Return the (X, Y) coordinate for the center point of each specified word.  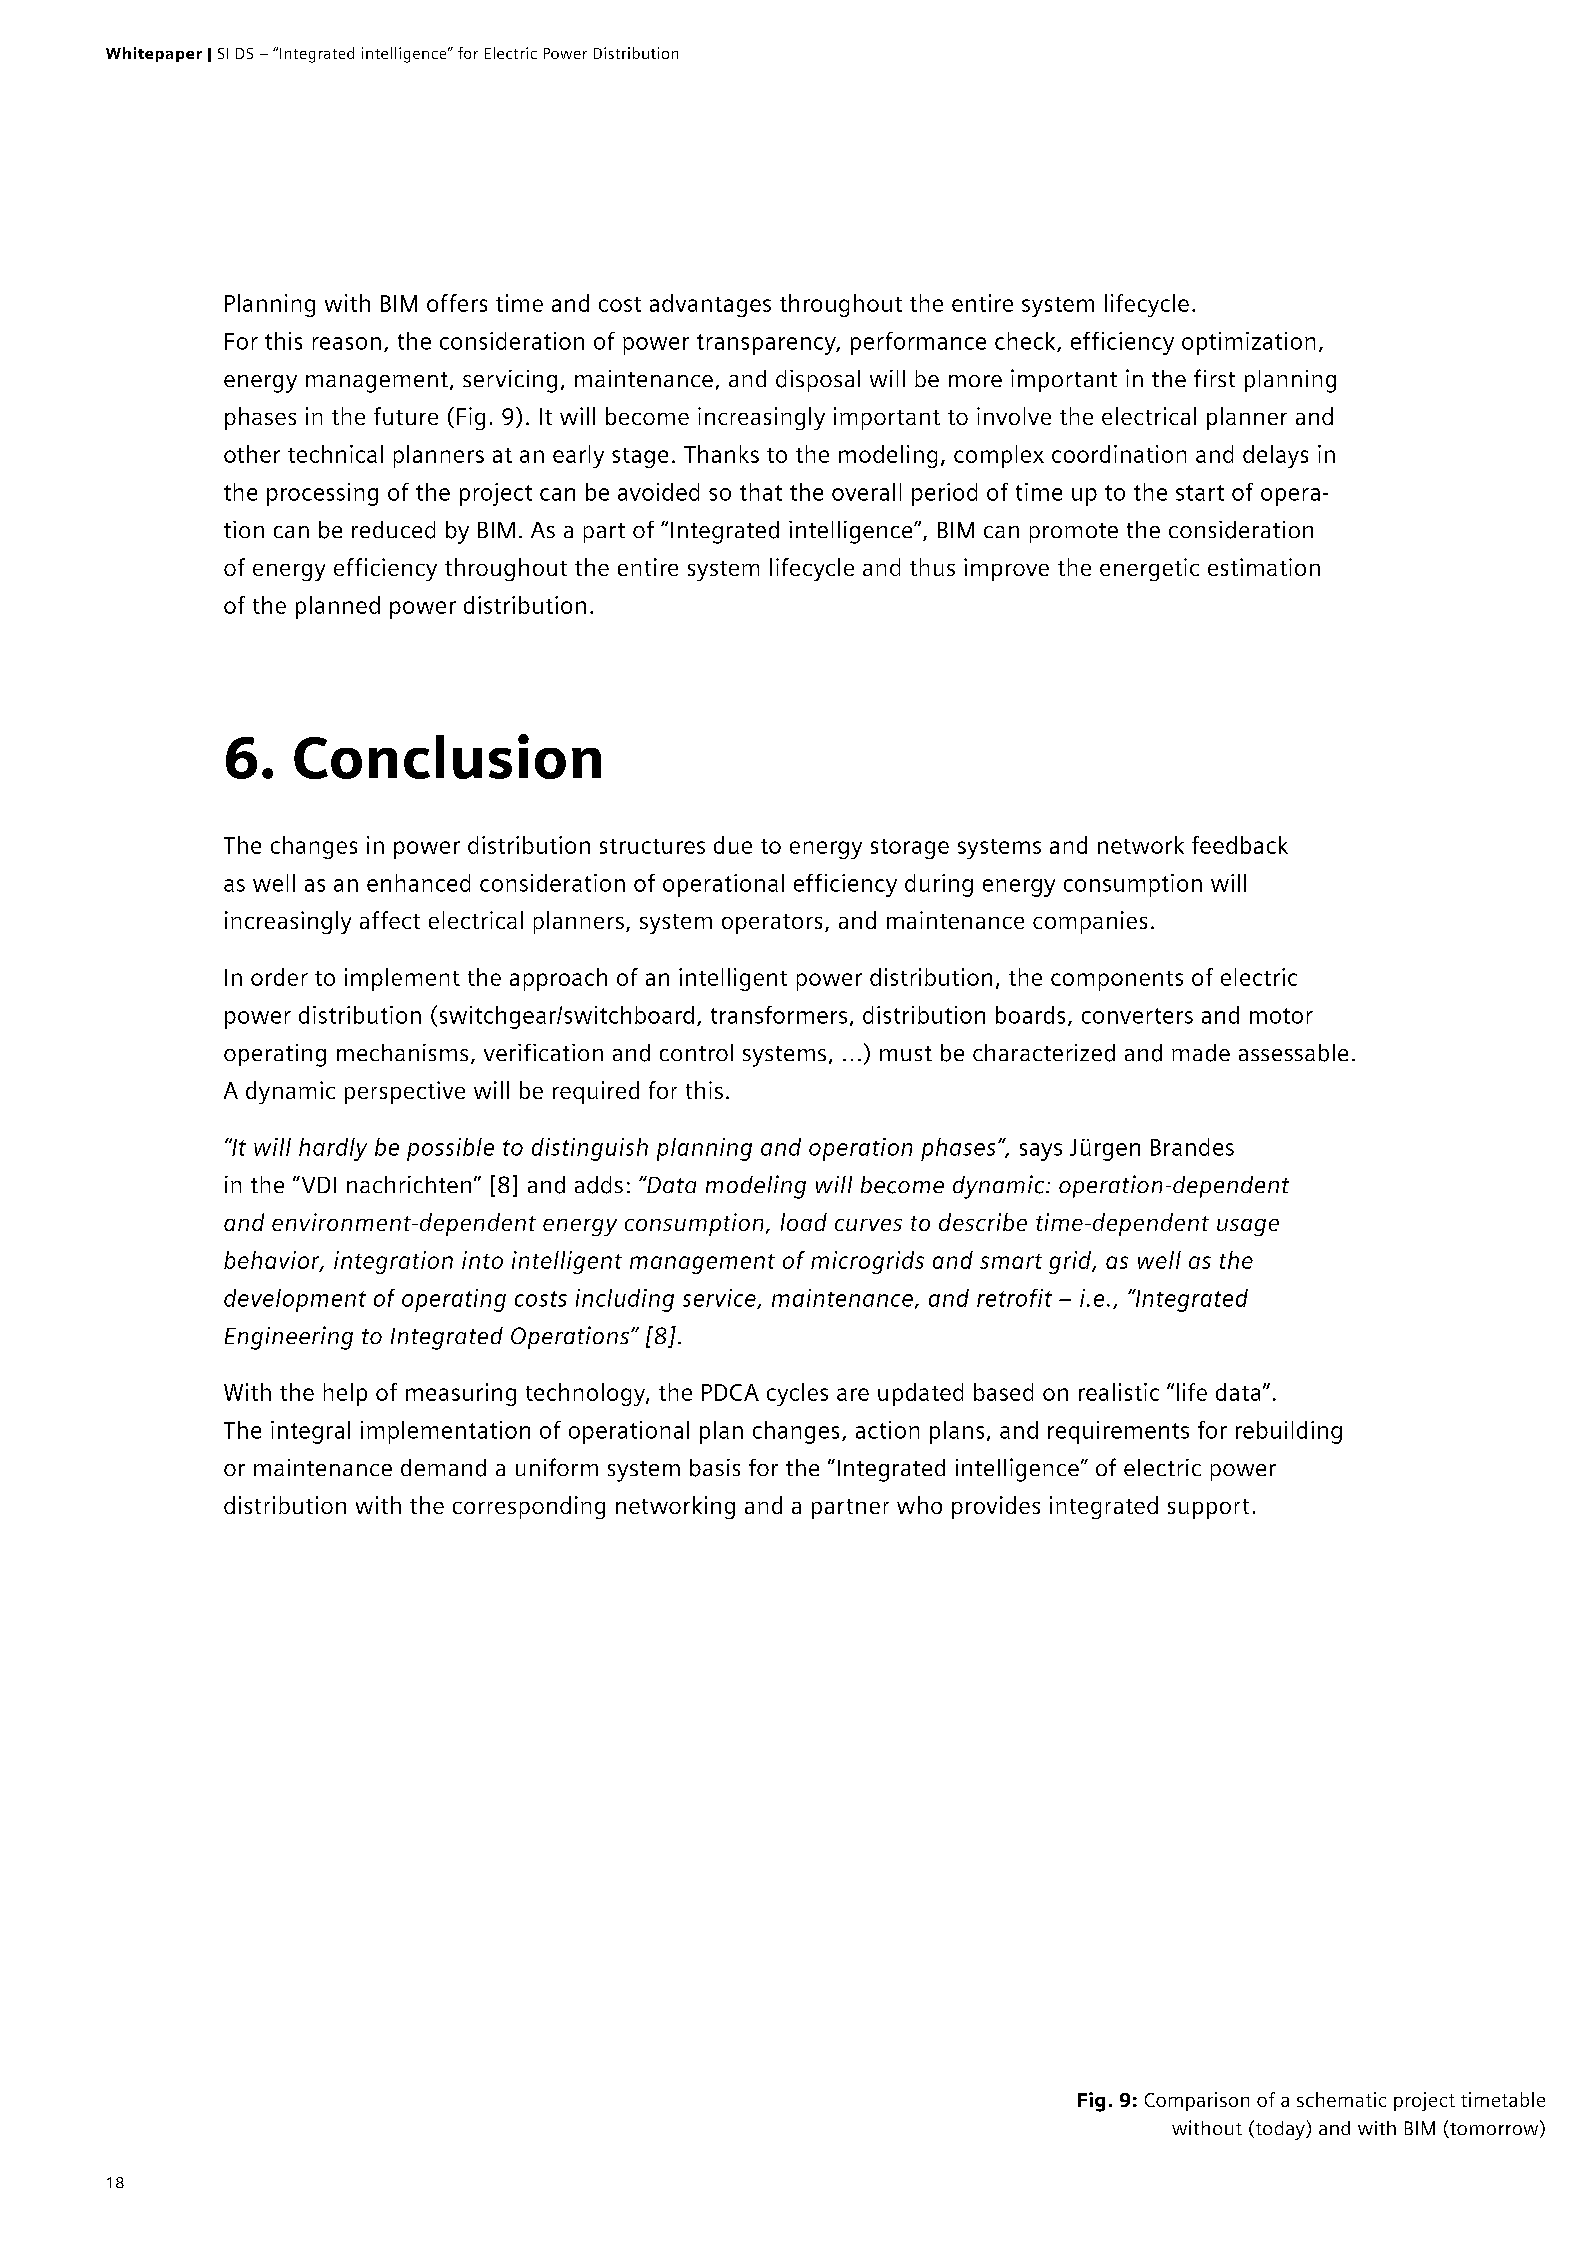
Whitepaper (154, 54)
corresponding (529, 1507)
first (1214, 378)
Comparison (1197, 2101)
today (1280, 2130)
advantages (710, 305)
